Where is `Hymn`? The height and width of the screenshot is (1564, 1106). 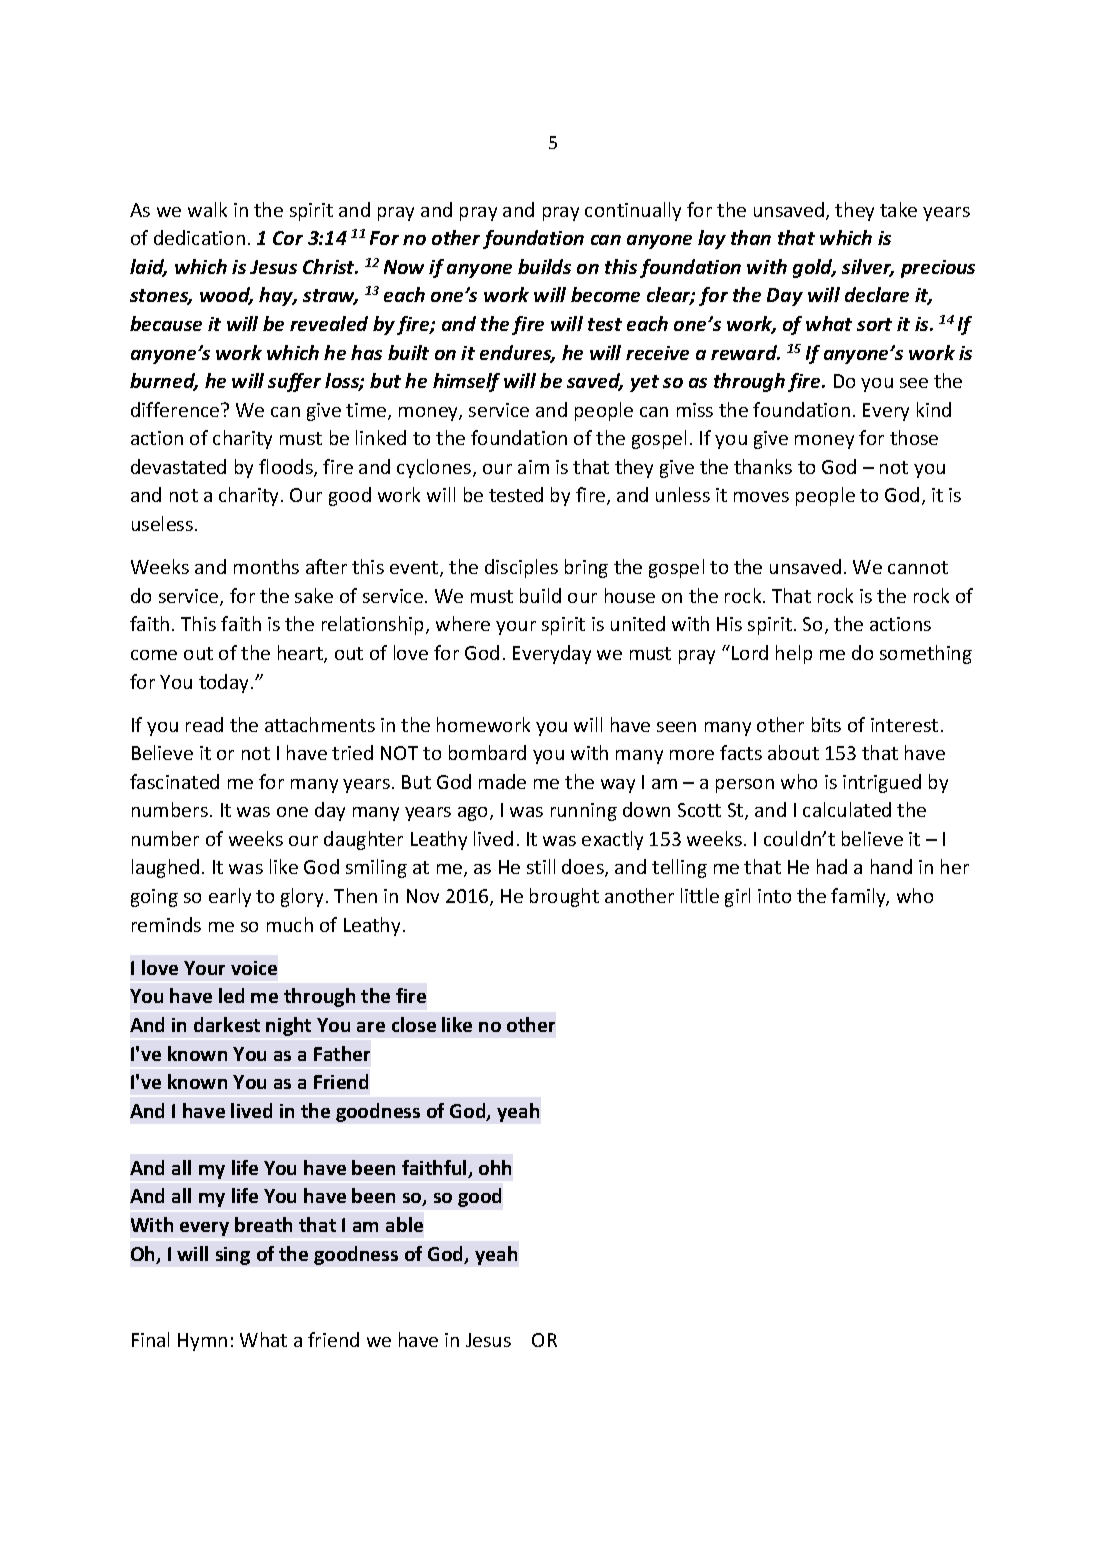 Hymn is located at coordinates (202, 1342).
